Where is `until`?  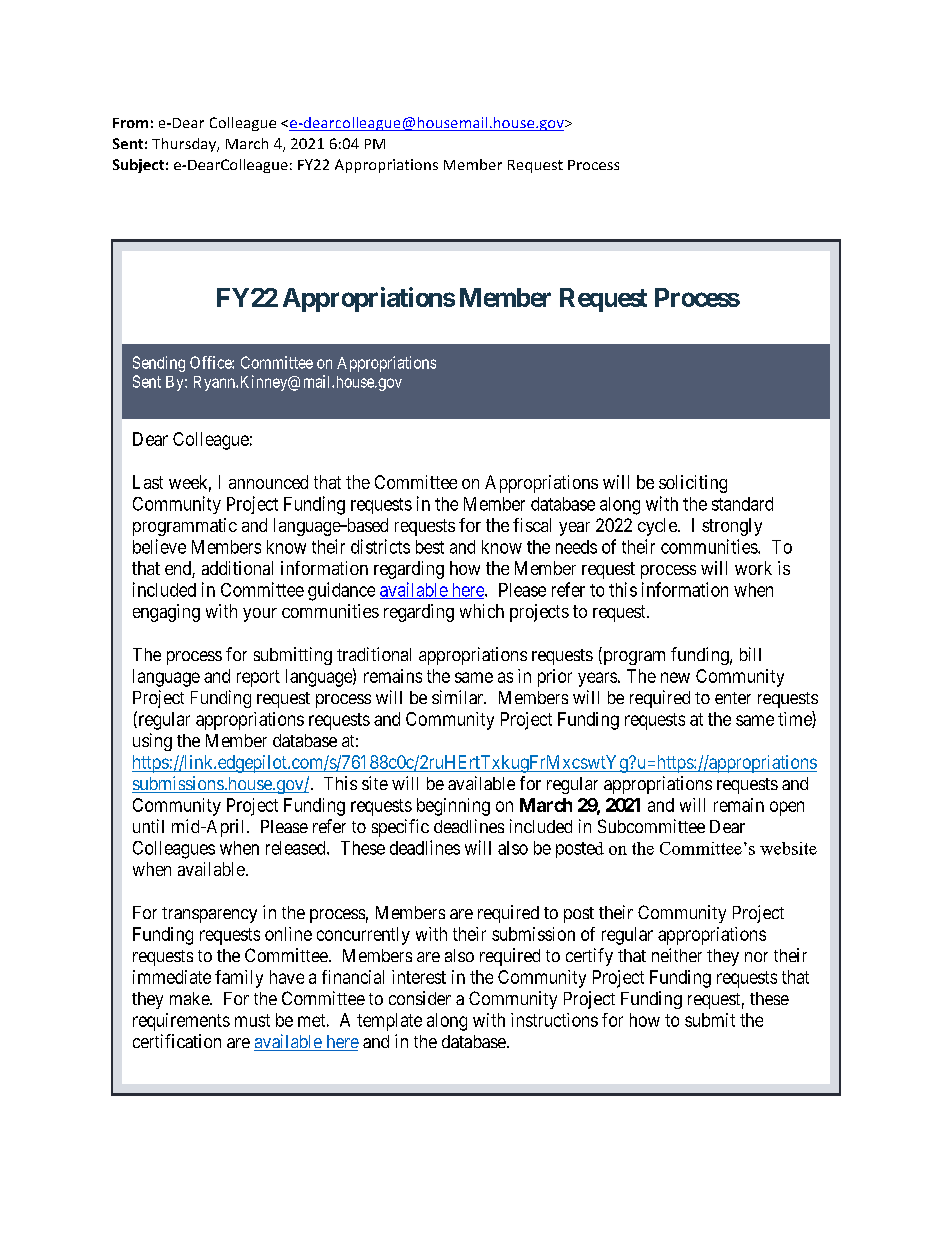 until is located at coordinates (148, 826).
